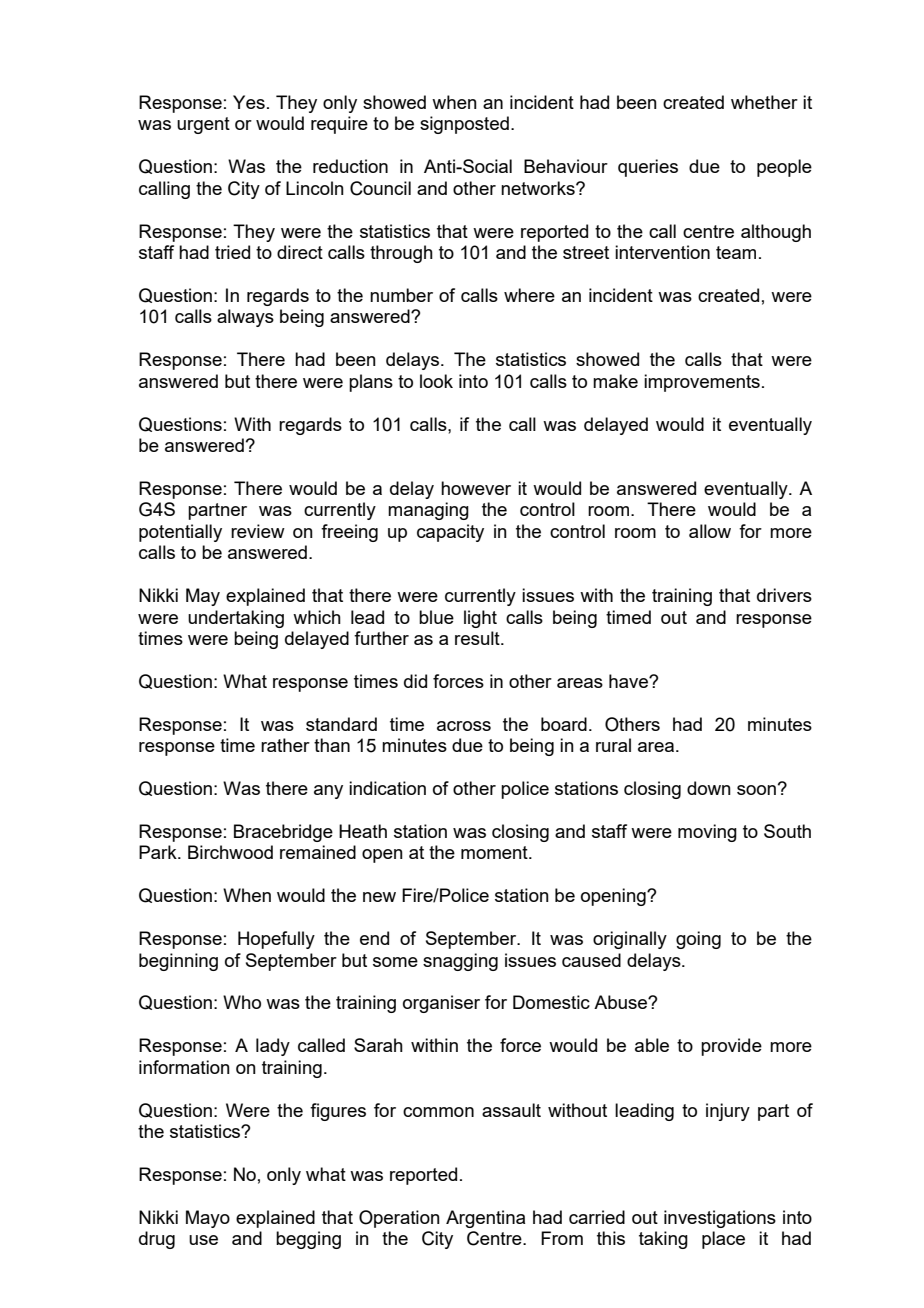 The height and width of the screenshot is (1308, 924). Describe the element at coordinates (485, 1219) in the screenshot. I see `Argentina` at that location.
